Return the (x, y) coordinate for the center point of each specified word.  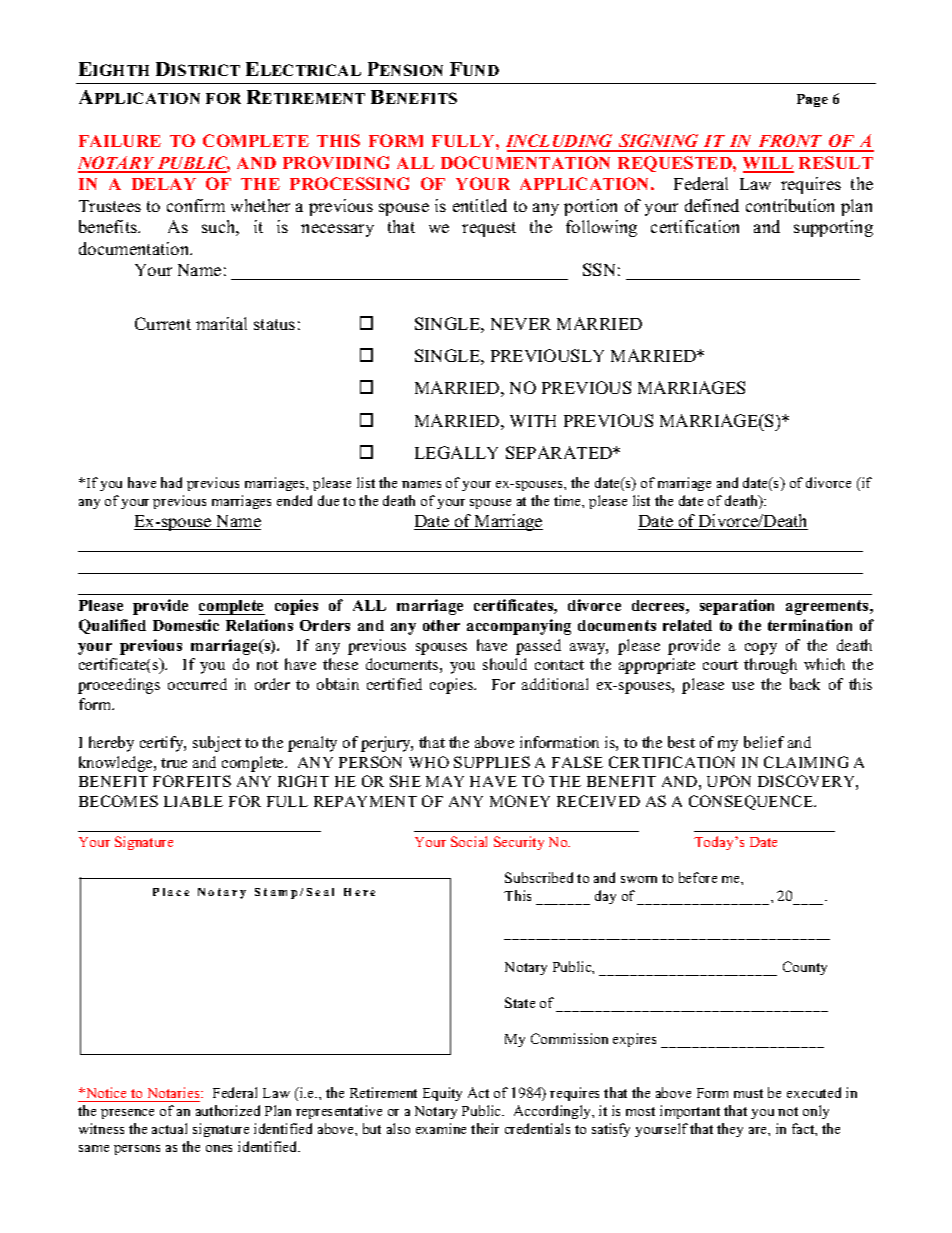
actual (169, 1128)
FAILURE (120, 141)
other (441, 625)
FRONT (790, 142)
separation (737, 607)
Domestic (186, 625)
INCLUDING (560, 142)
